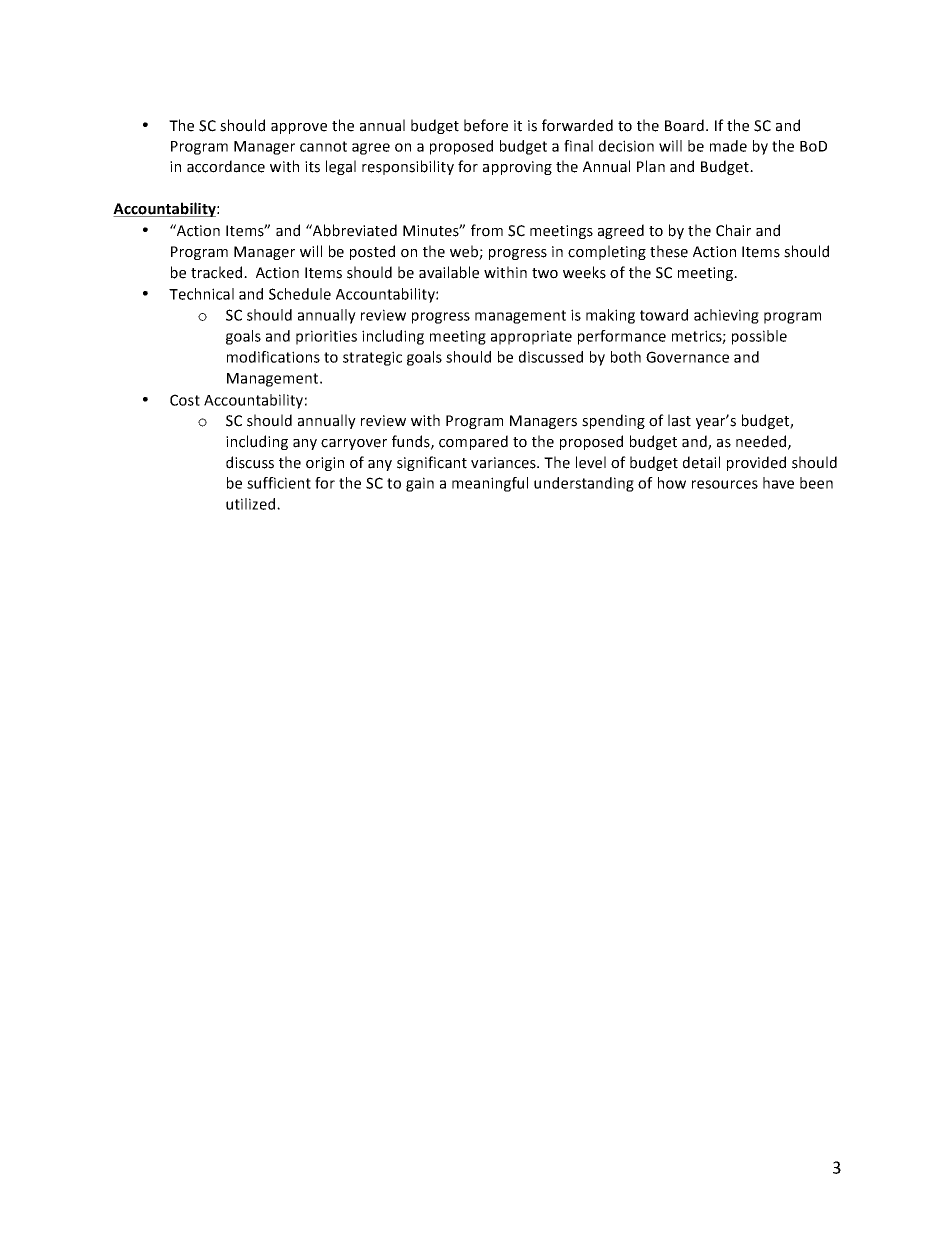 This image has height=1233, width=952. What do you see at coordinates (279, 483) in the image?
I see `sufficient` at bounding box center [279, 483].
